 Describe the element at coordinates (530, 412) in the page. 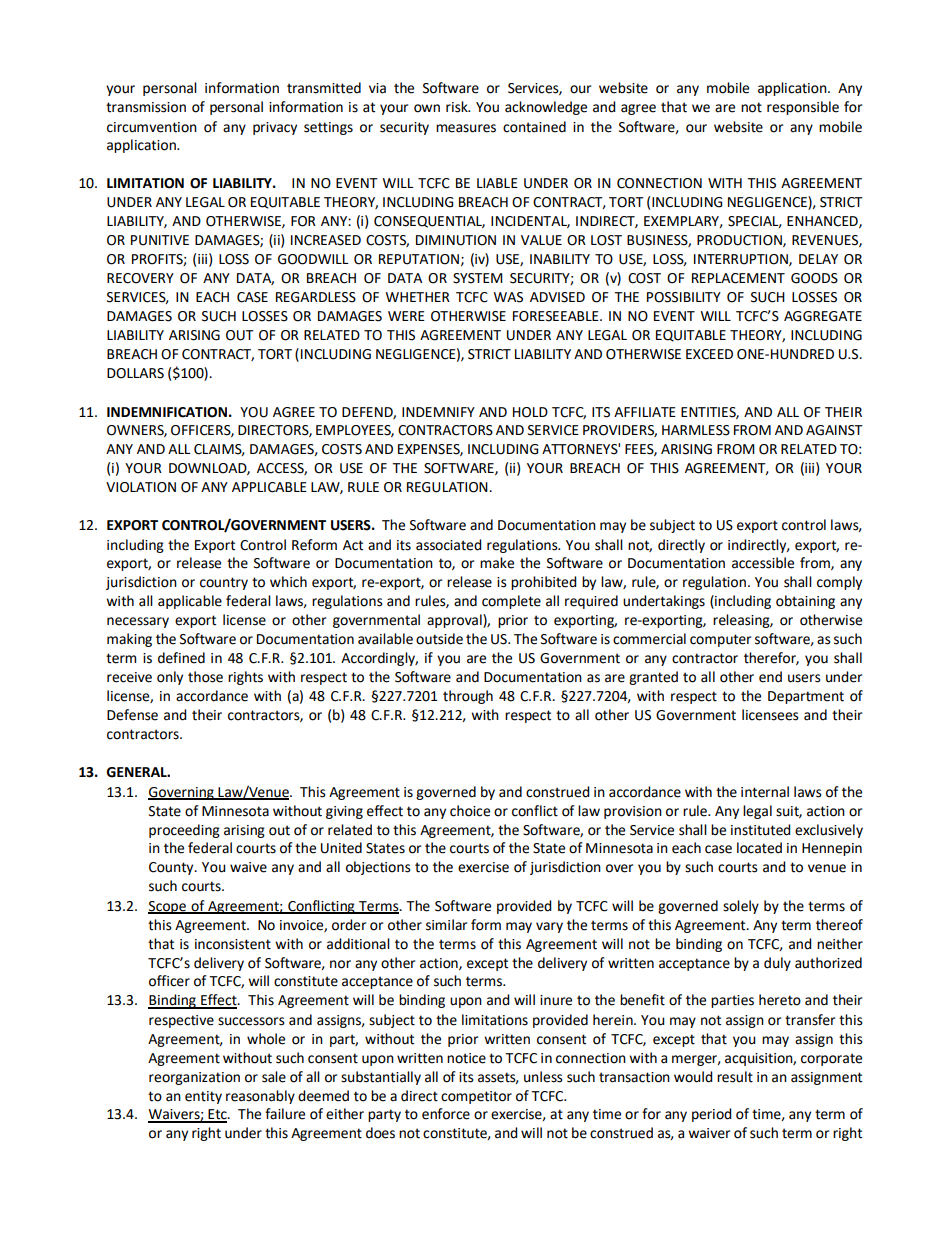

I see `HOLD` at that location.
